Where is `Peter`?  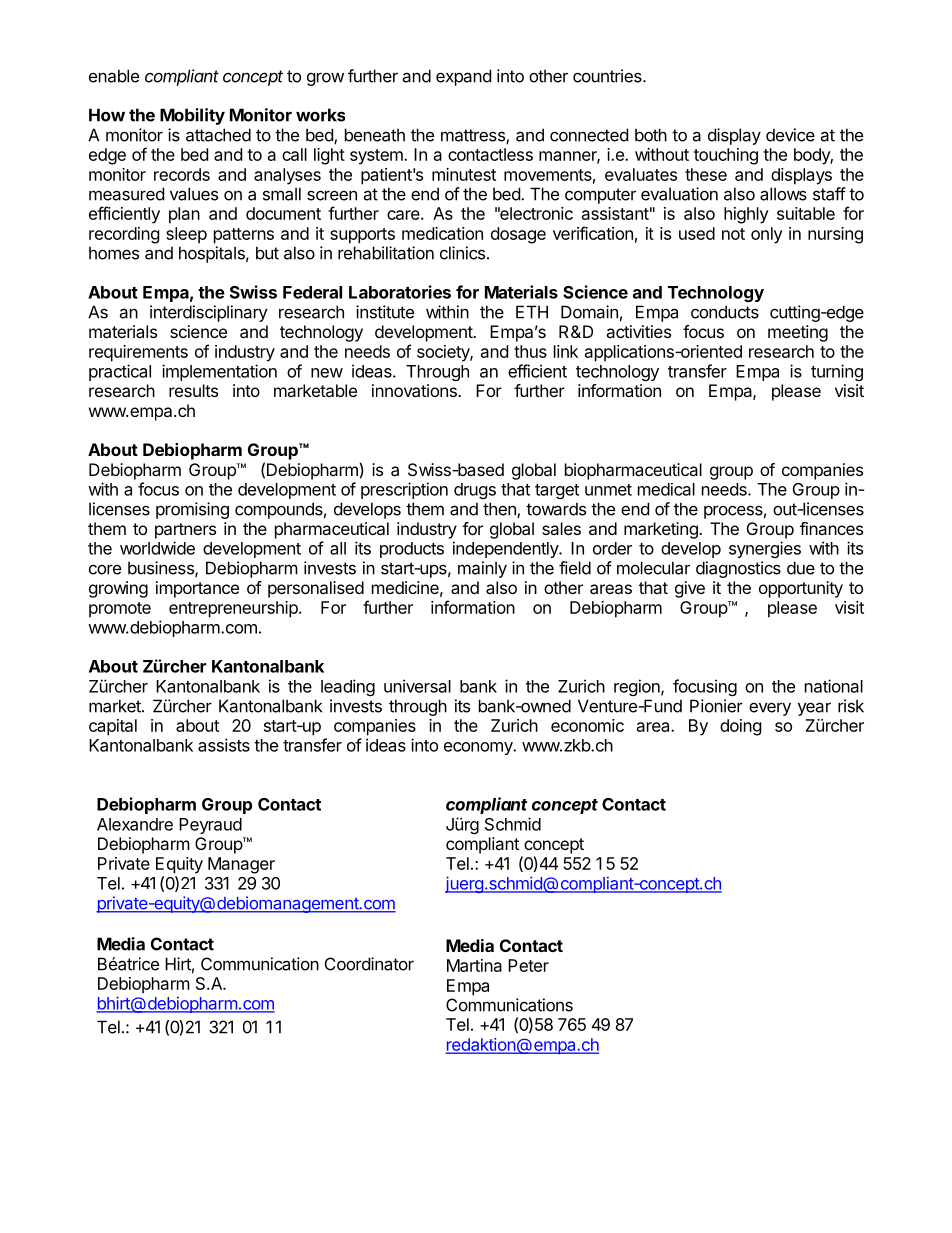
Peter is located at coordinates (528, 965).
